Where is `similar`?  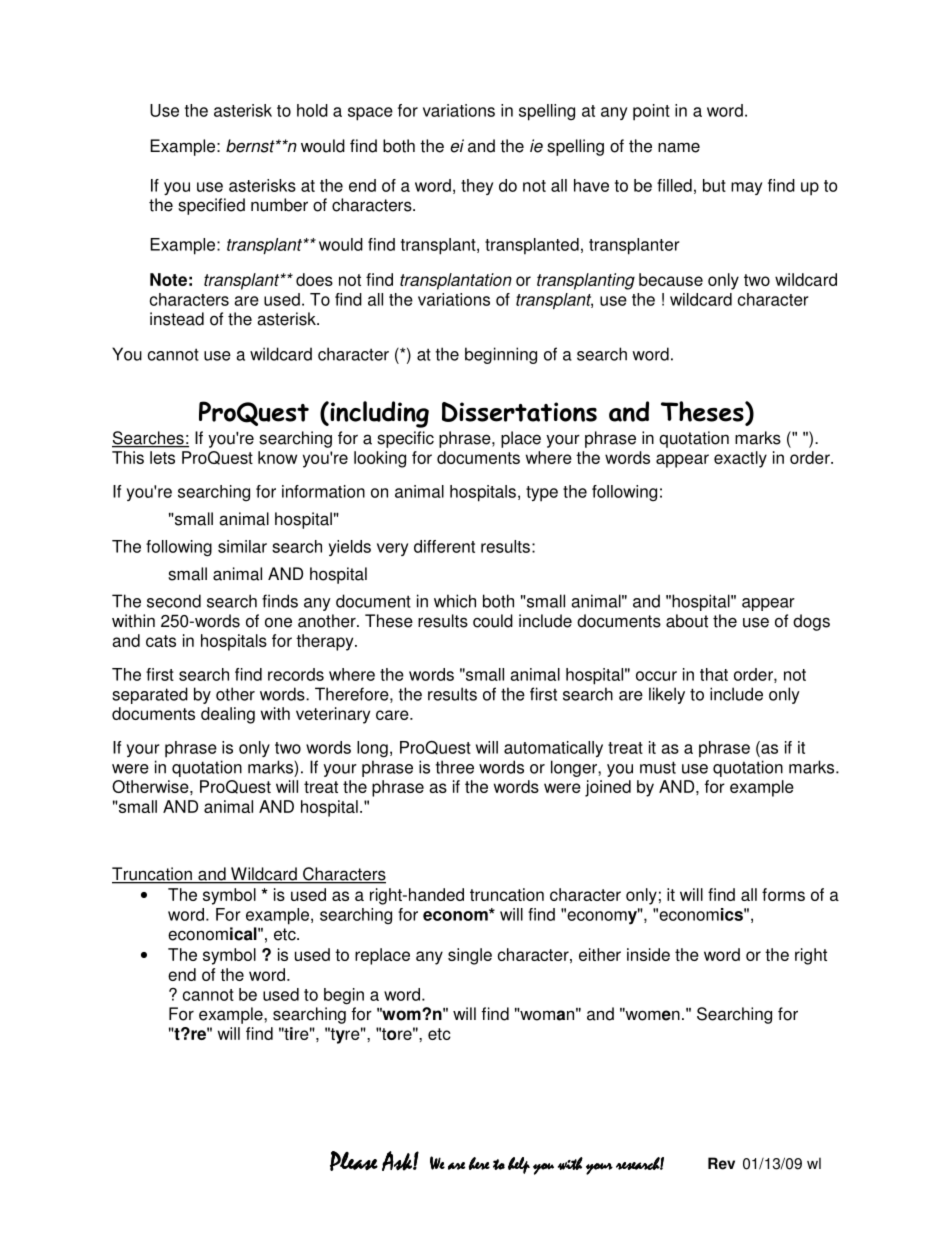 similar is located at coordinates (242, 546).
